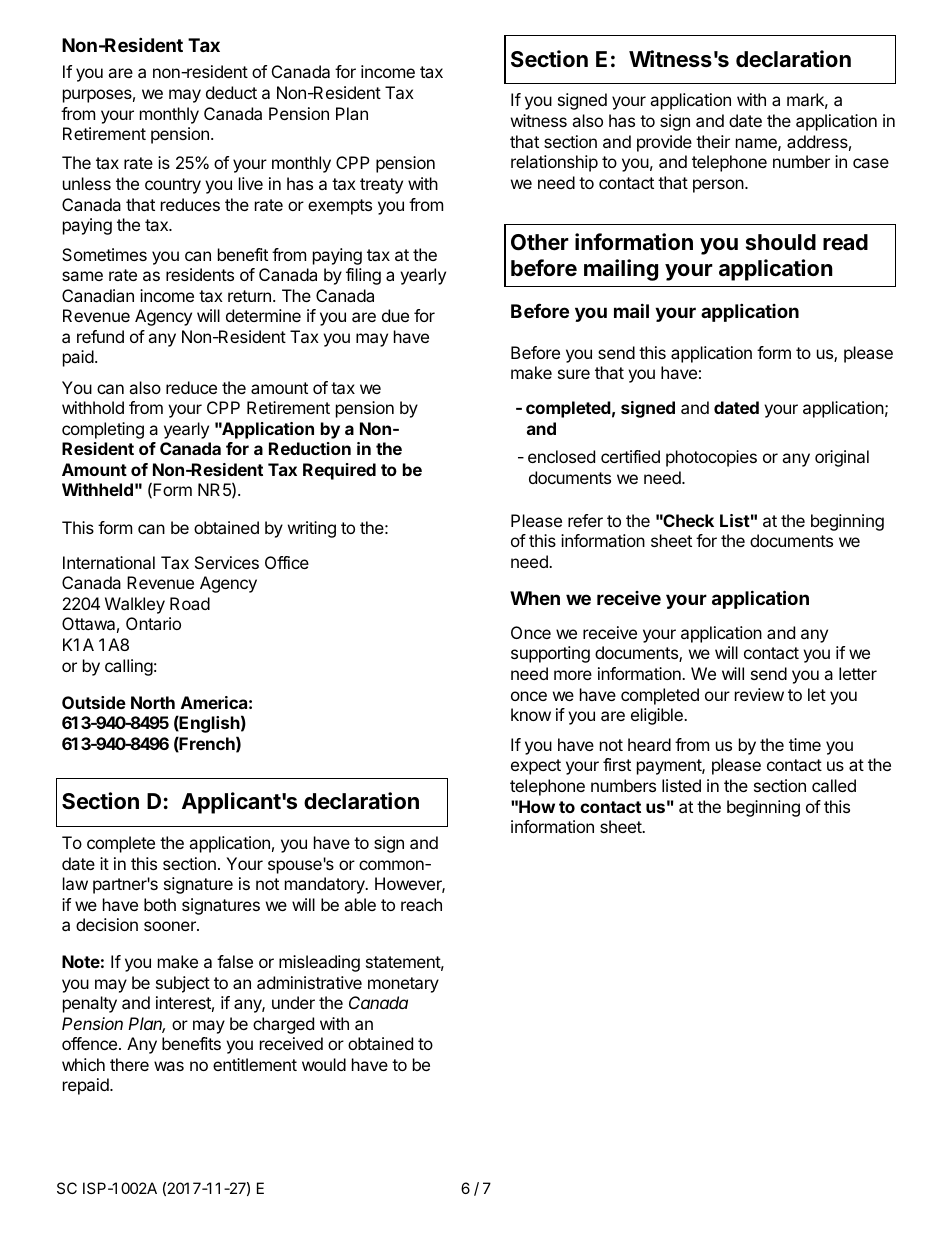 The image size is (952, 1233). I want to click on return, so click(249, 296).
